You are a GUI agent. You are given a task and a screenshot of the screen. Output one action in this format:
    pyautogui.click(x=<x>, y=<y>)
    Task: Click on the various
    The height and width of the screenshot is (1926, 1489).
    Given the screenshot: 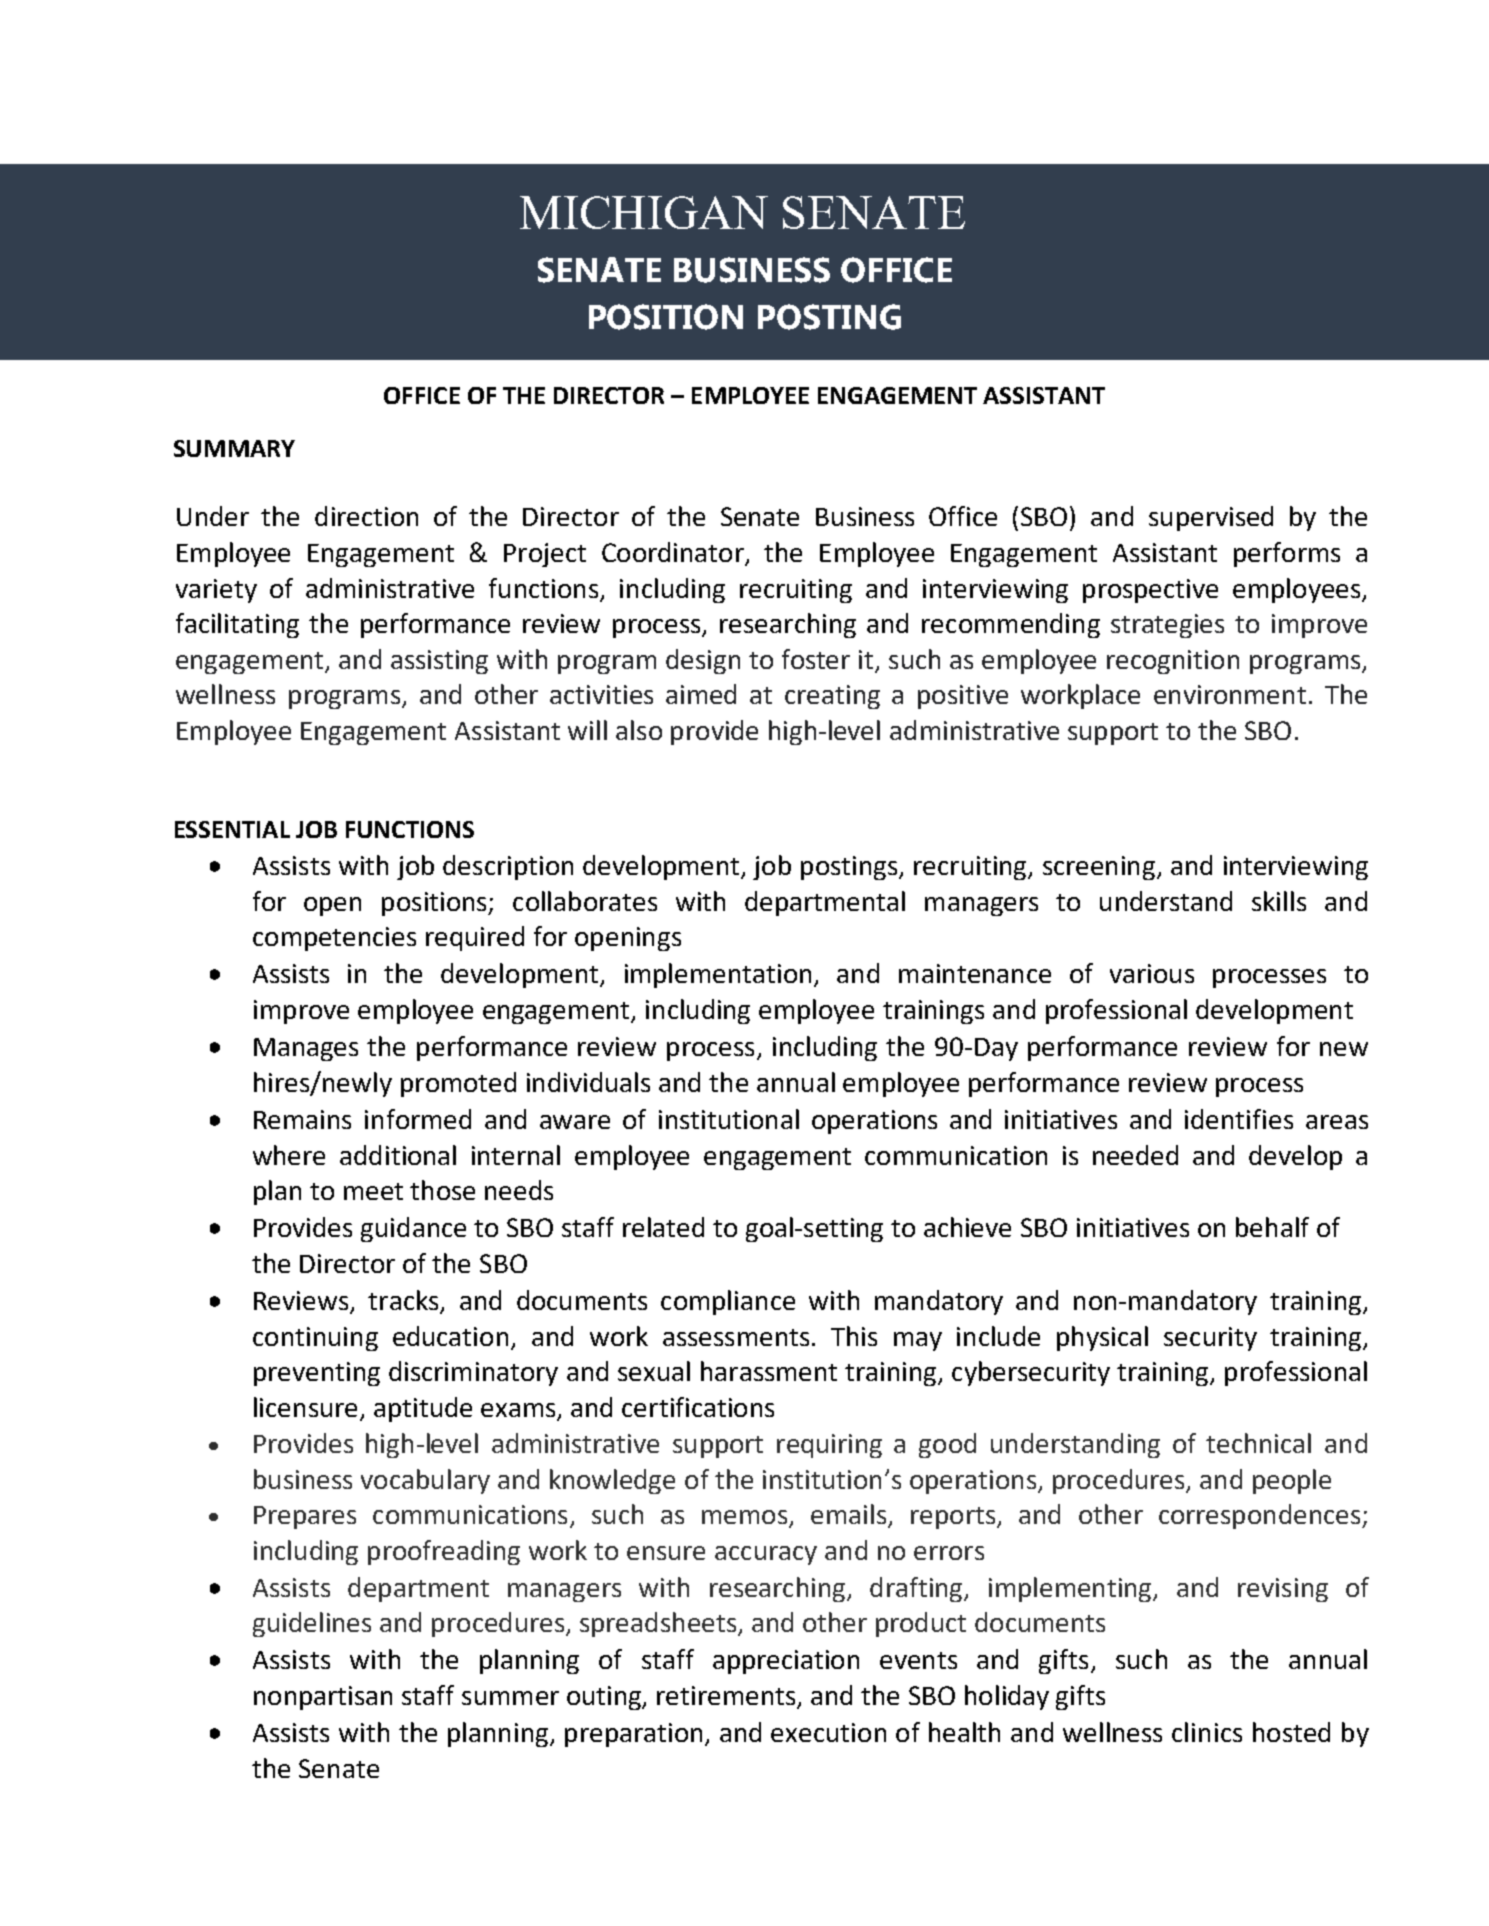 What is the action you would take?
    pyautogui.click(x=1152, y=973)
